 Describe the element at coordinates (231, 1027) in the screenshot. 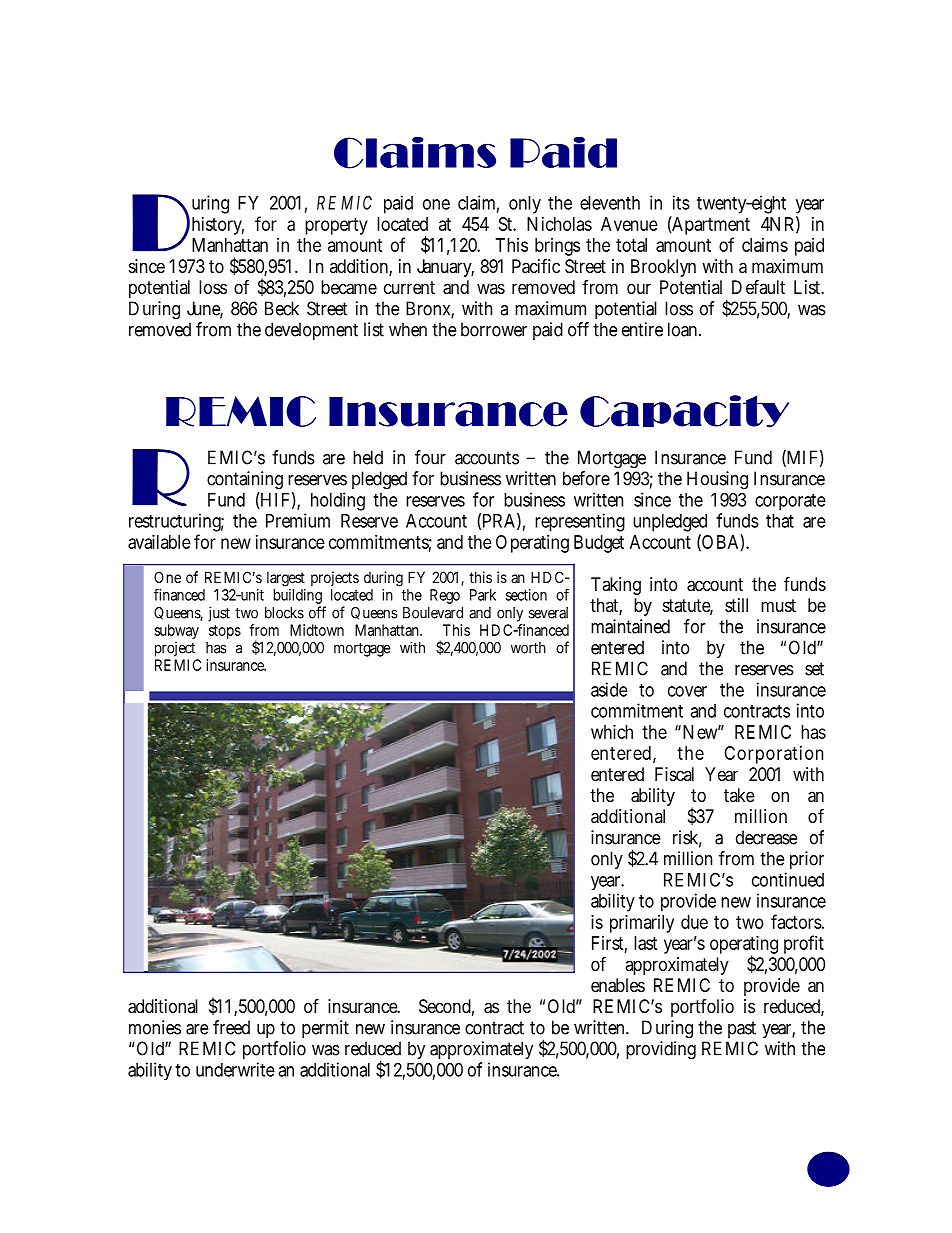

I see `freed` at that location.
